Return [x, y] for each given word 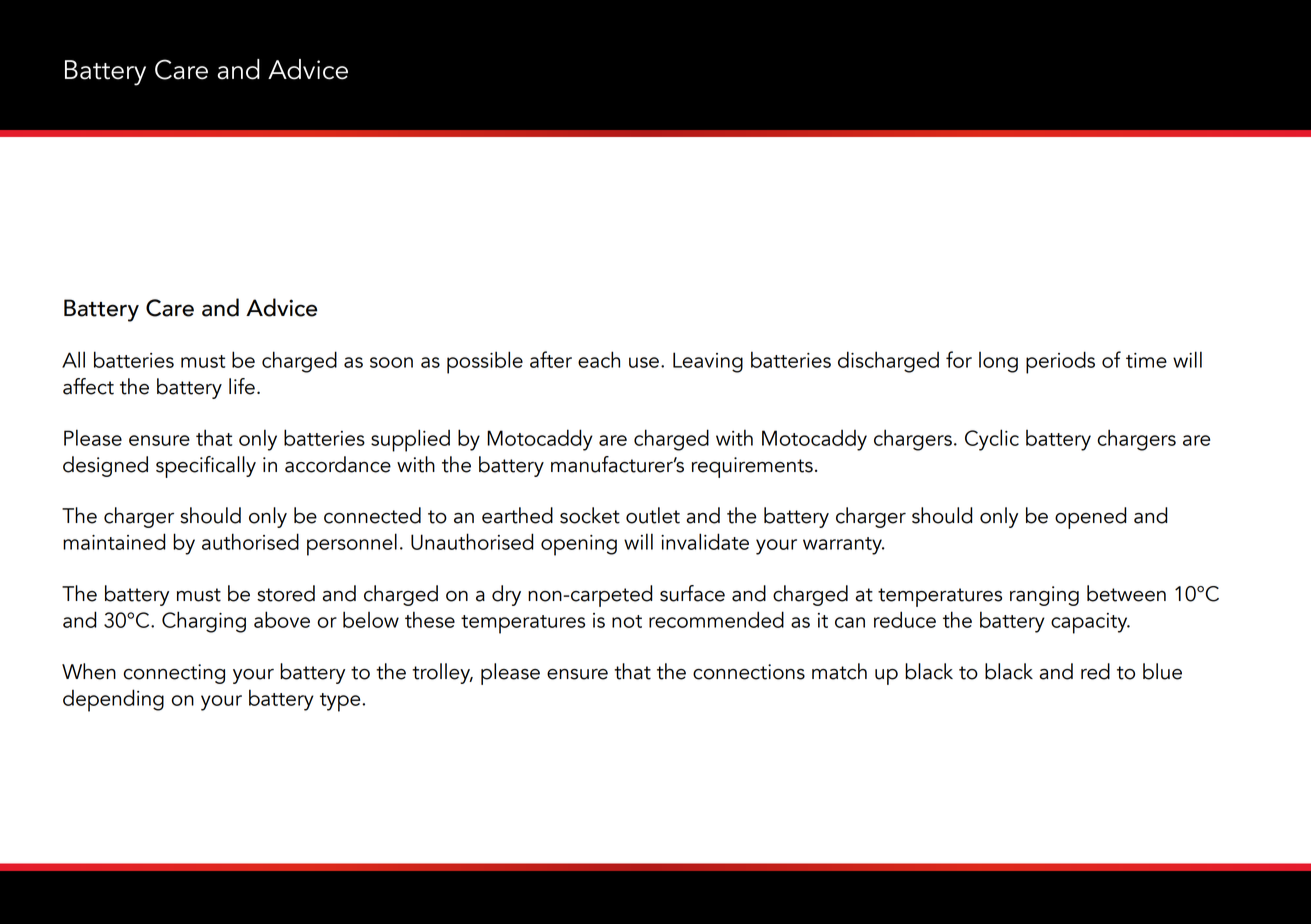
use [644, 362]
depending [113, 700]
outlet [653, 515]
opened [1090, 518]
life [242, 386]
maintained [114, 541]
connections [749, 672]
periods [1060, 362]
